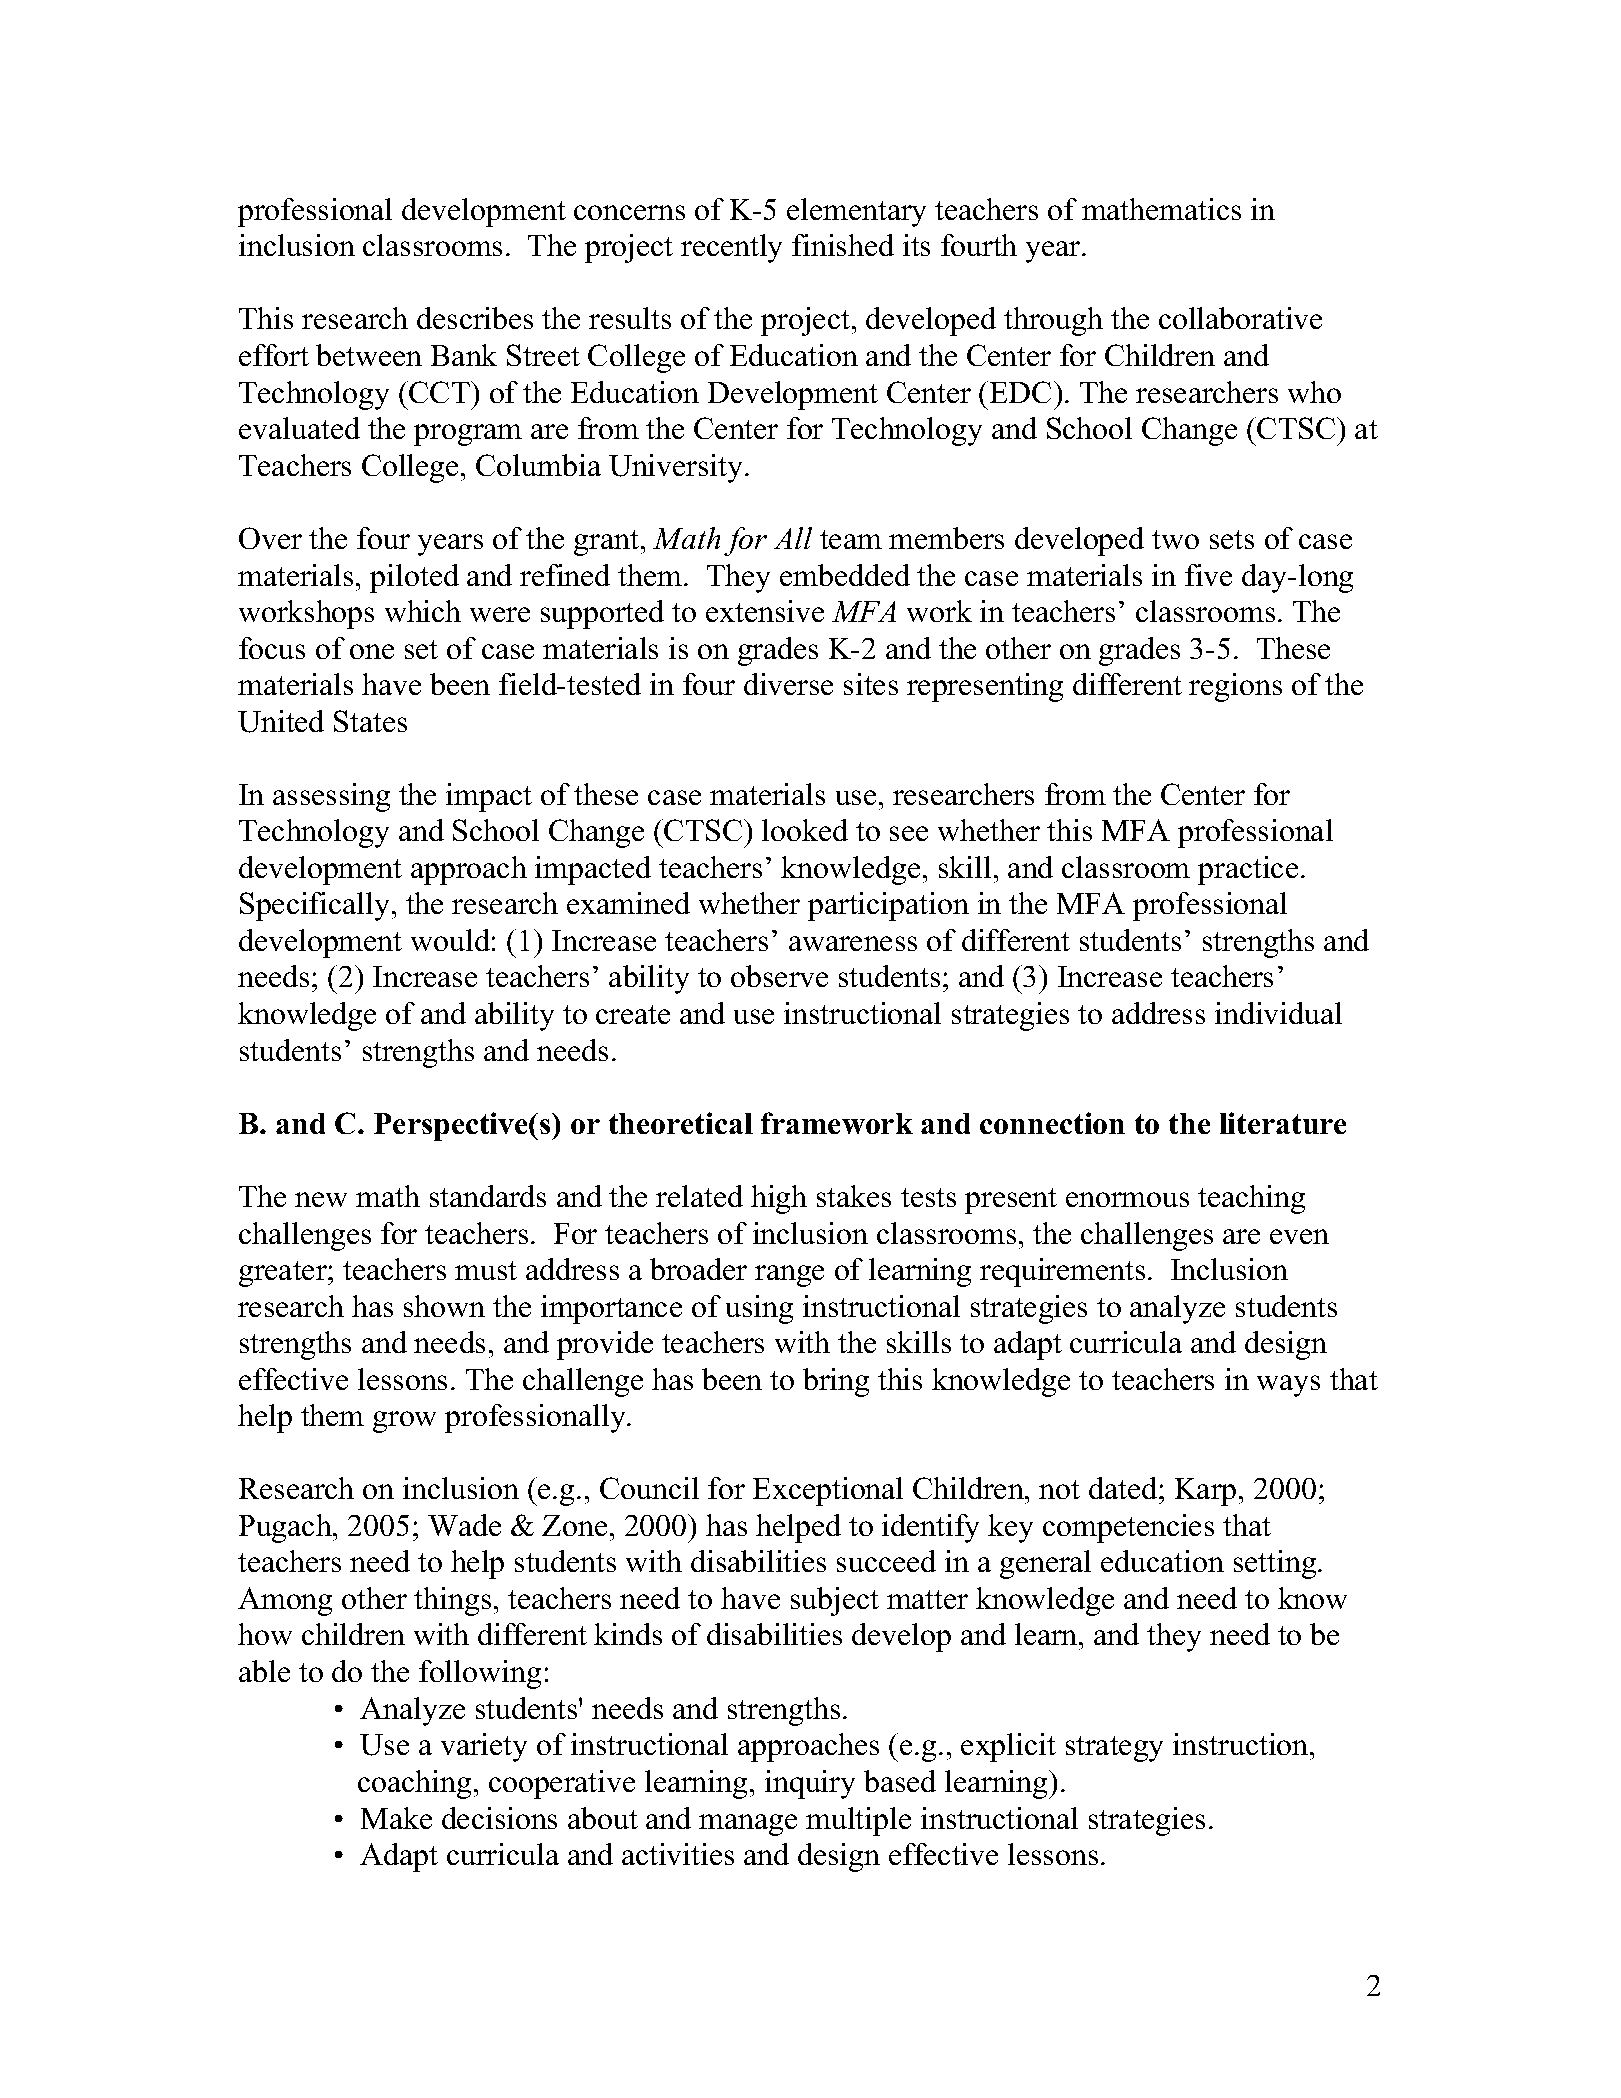 The height and width of the screenshot is (2098, 1621). What do you see at coordinates (1240, 318) in the screenshot?
I see `collaborative` at bounding box center [1240, 318].
